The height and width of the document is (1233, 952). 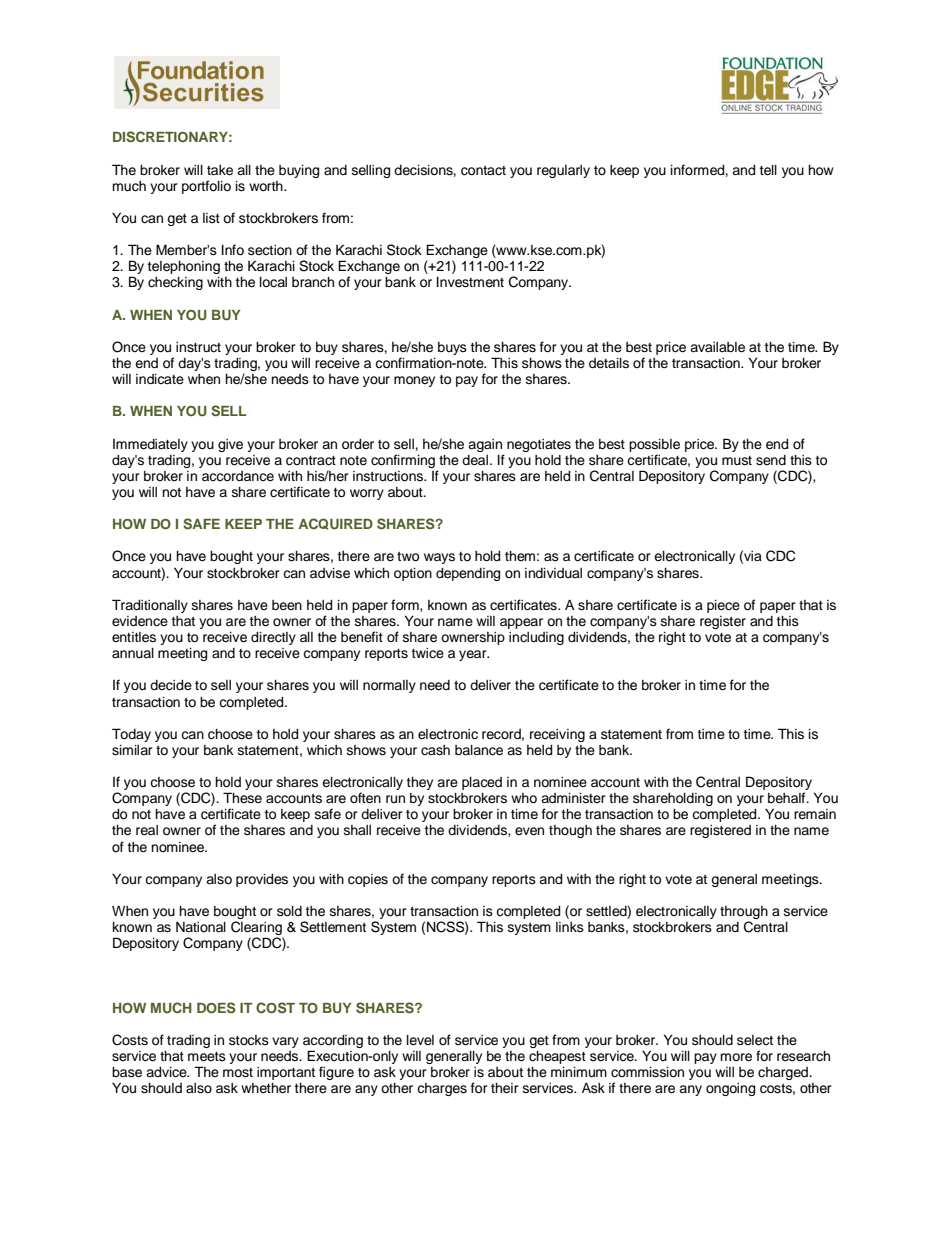 I want to click on tell, so click(x=768, y=170).
